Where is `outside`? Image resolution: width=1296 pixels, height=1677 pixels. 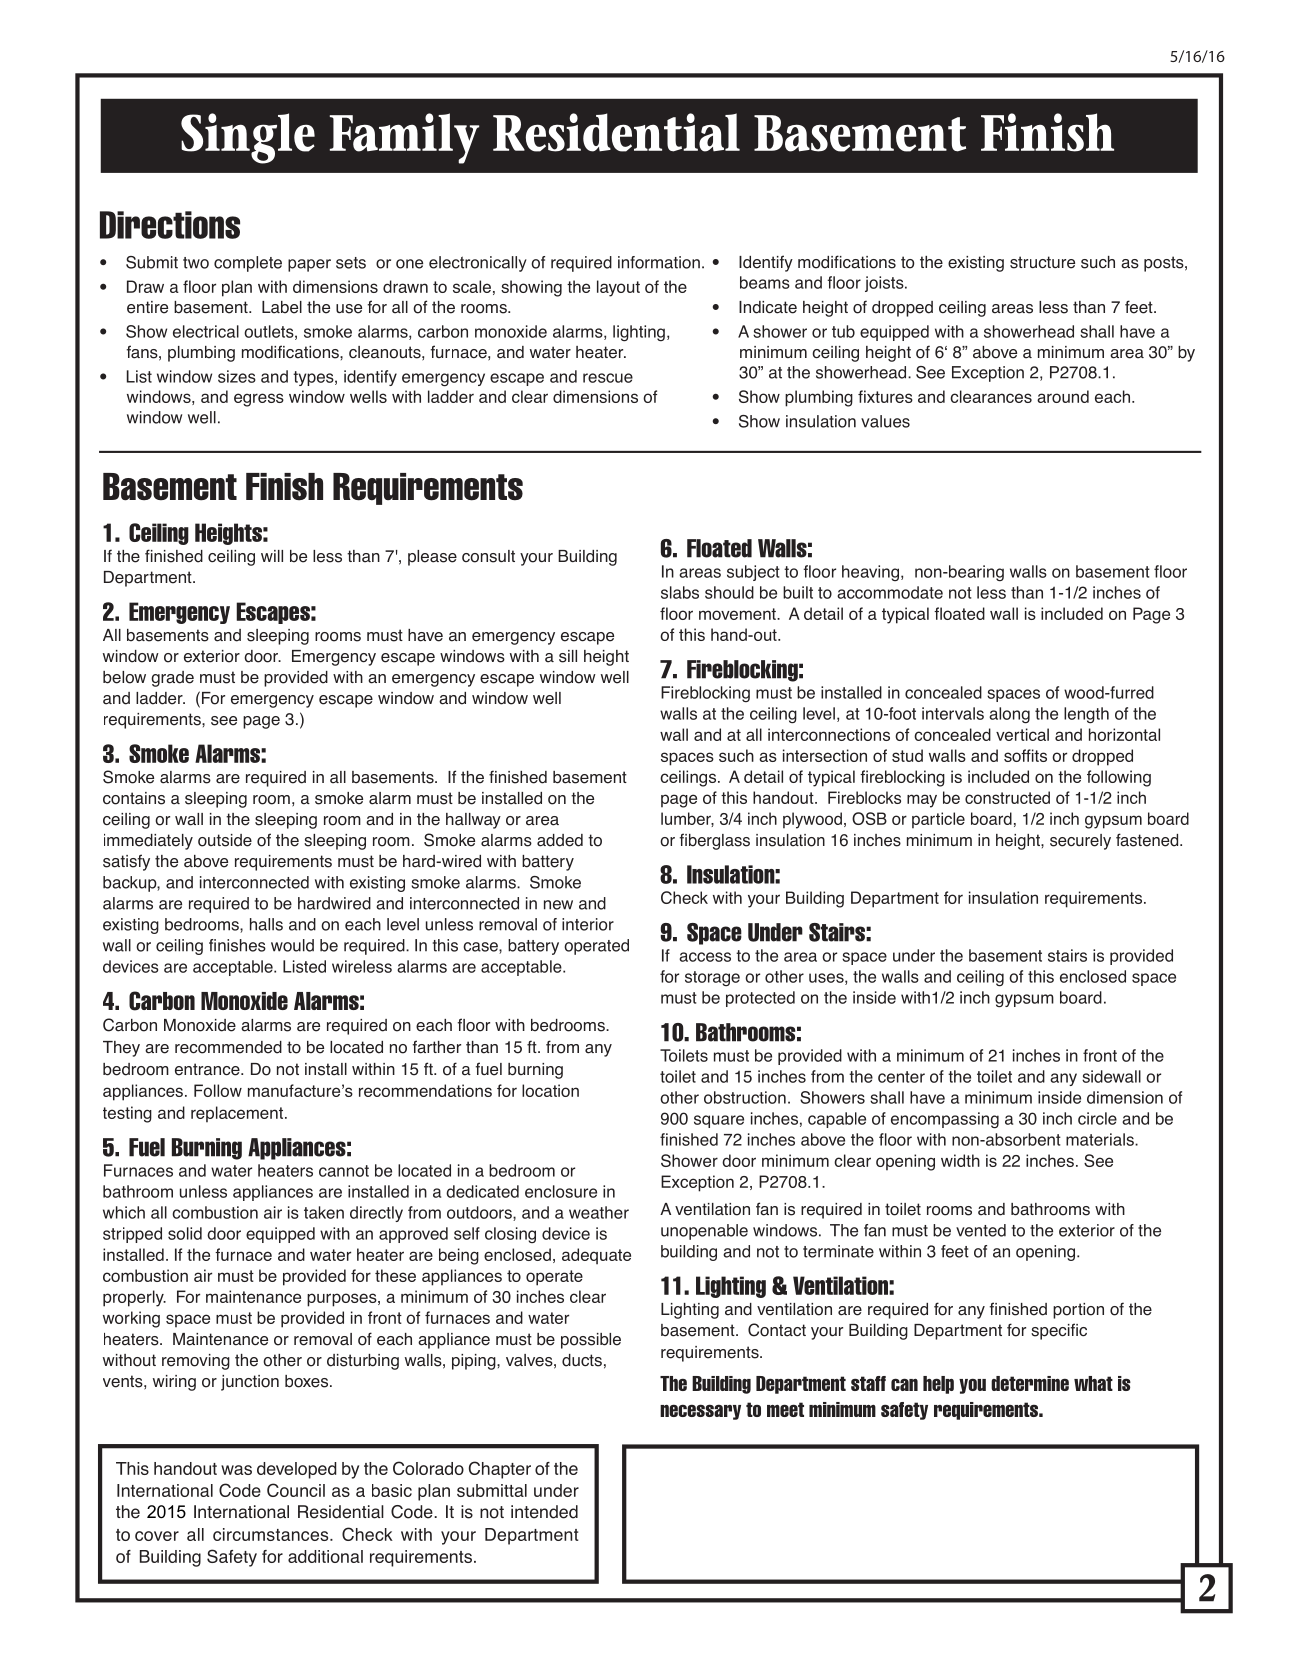
outside is located at coordinates (225, 840).
